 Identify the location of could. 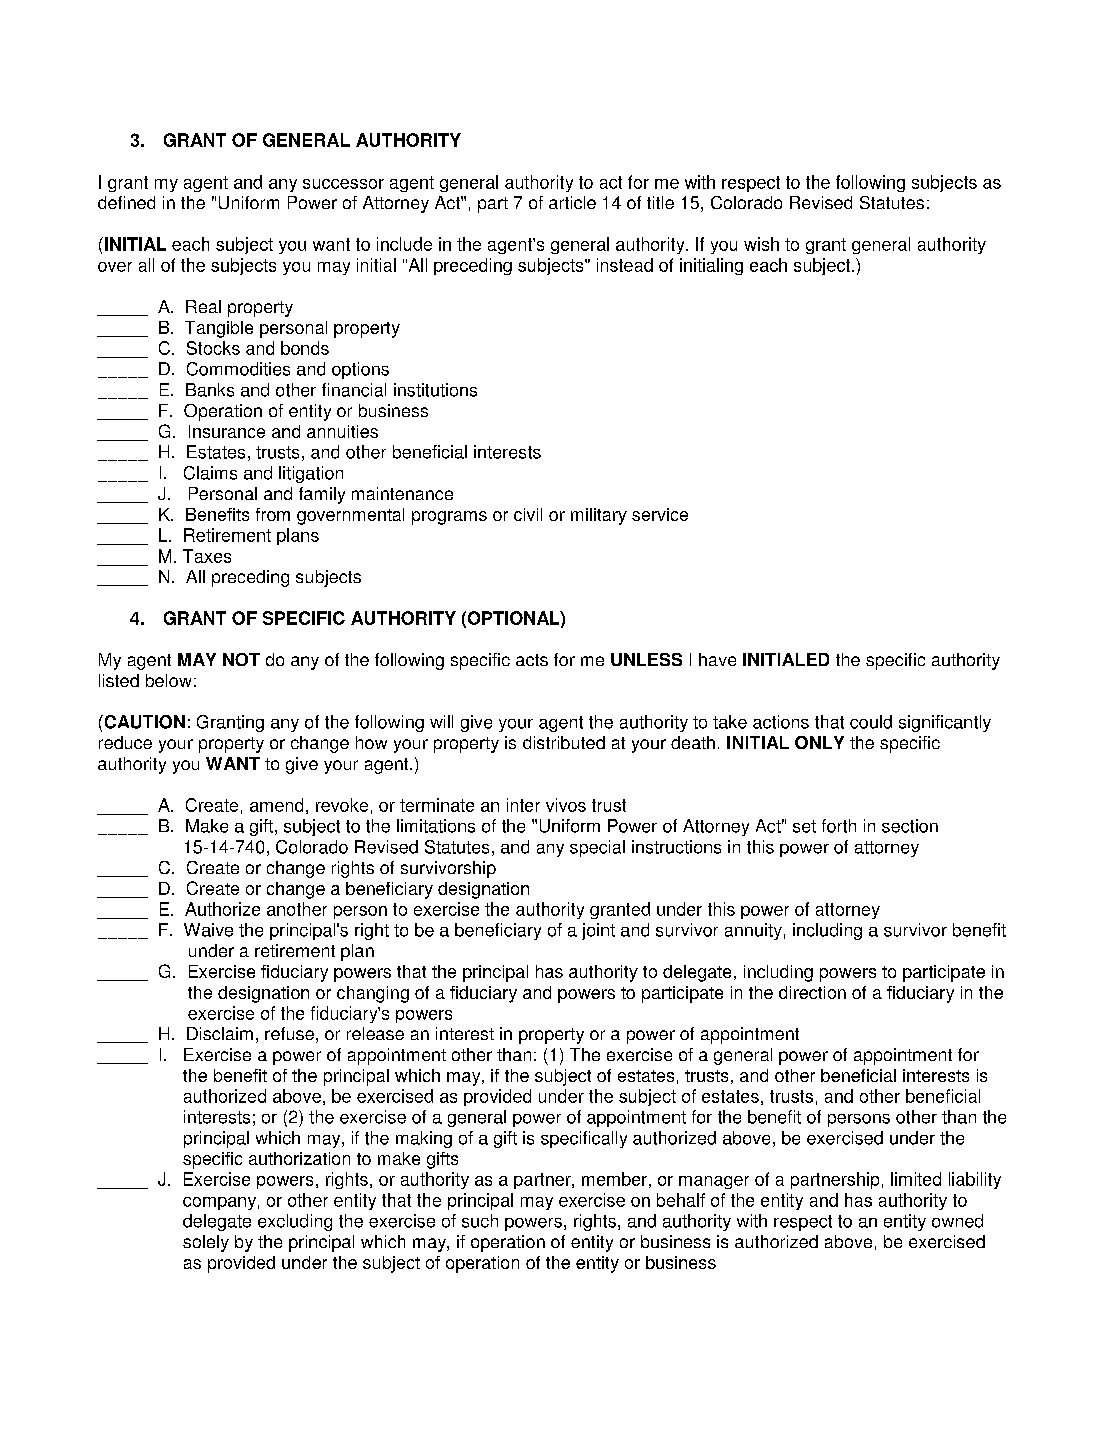
(871, 722).
